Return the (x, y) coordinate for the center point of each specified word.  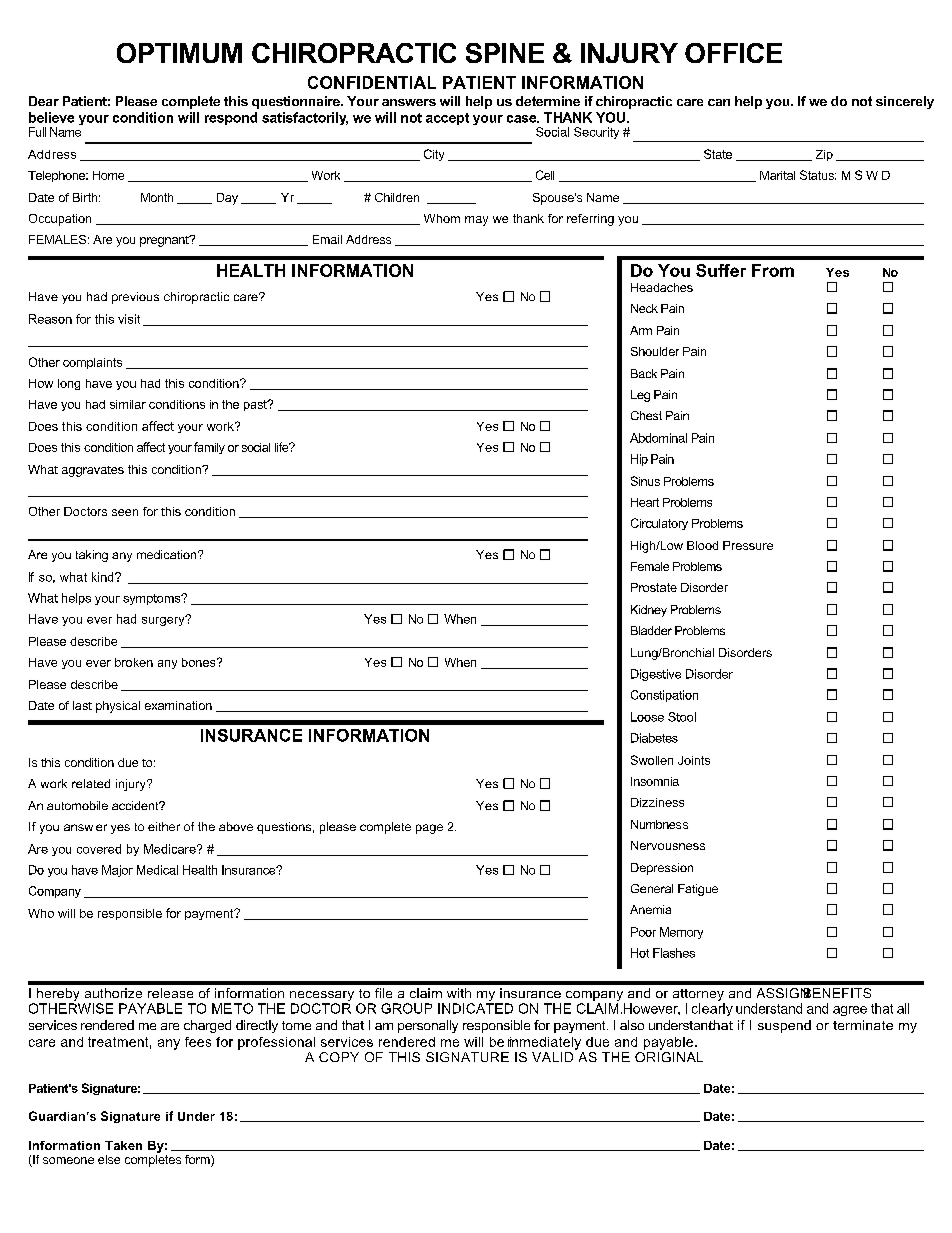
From (773, 270)
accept (447, 119)
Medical (157, 870)
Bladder (651, 630)
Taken (123, 1145)
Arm (641, 330)
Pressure (748, 545)
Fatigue (698, 890)
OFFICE (733, 53)
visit (129, 319)
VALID (552, 1057)
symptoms (153, 599)
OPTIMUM (179, 53)
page (429, 829)
